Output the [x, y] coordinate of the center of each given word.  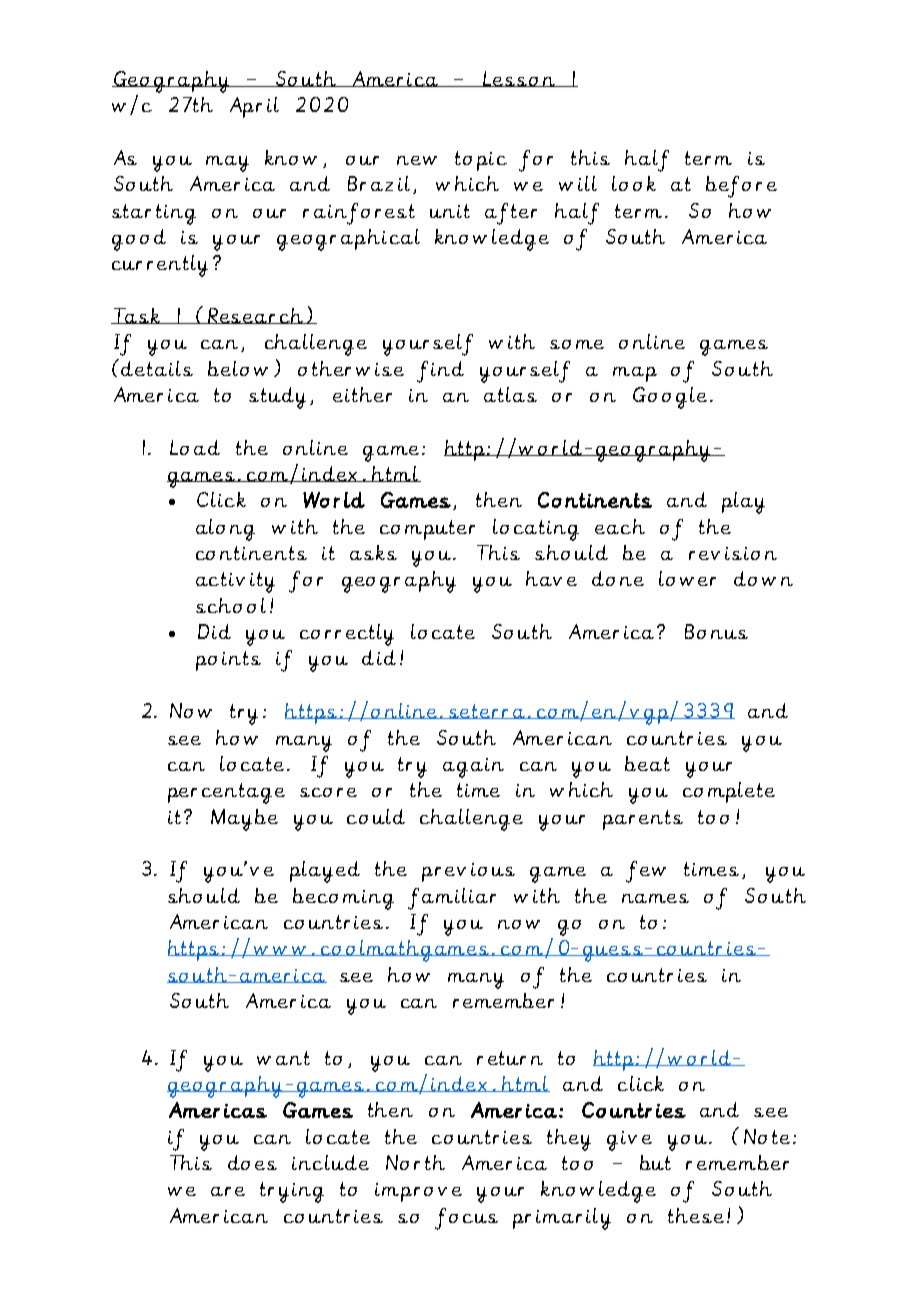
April [254, 107]
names [655, 898]
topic [481, 161]
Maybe [244, 820]
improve [418, 1192]
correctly [347, 635]
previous [468, 872]
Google [670, 398]
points [228, 661]
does [252, 1162]
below [238, 368]
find [440, 372]
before [741, 187]
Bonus [716, 631]
